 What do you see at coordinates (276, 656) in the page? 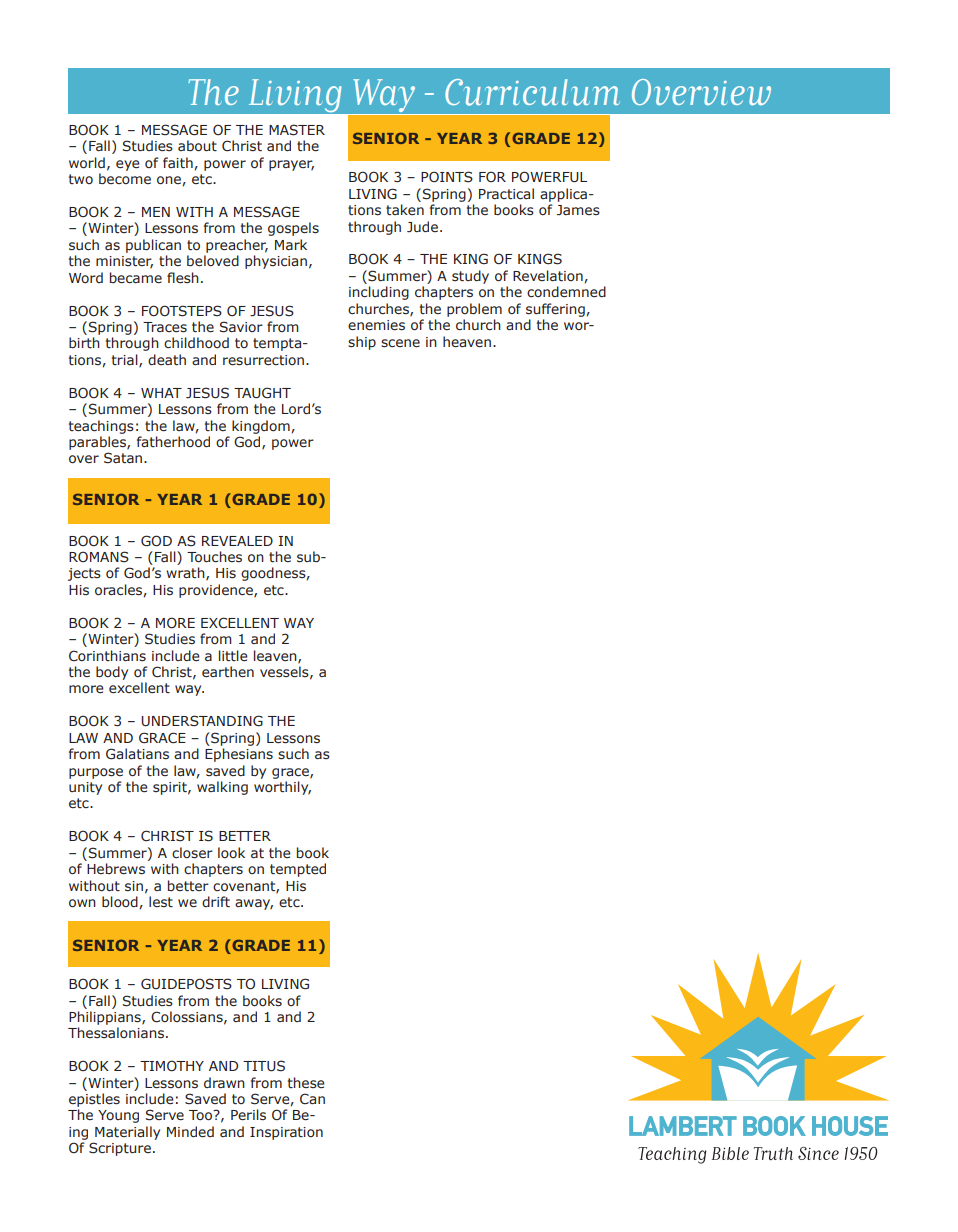
I see `leaven` at bounding box center [276, 656].
